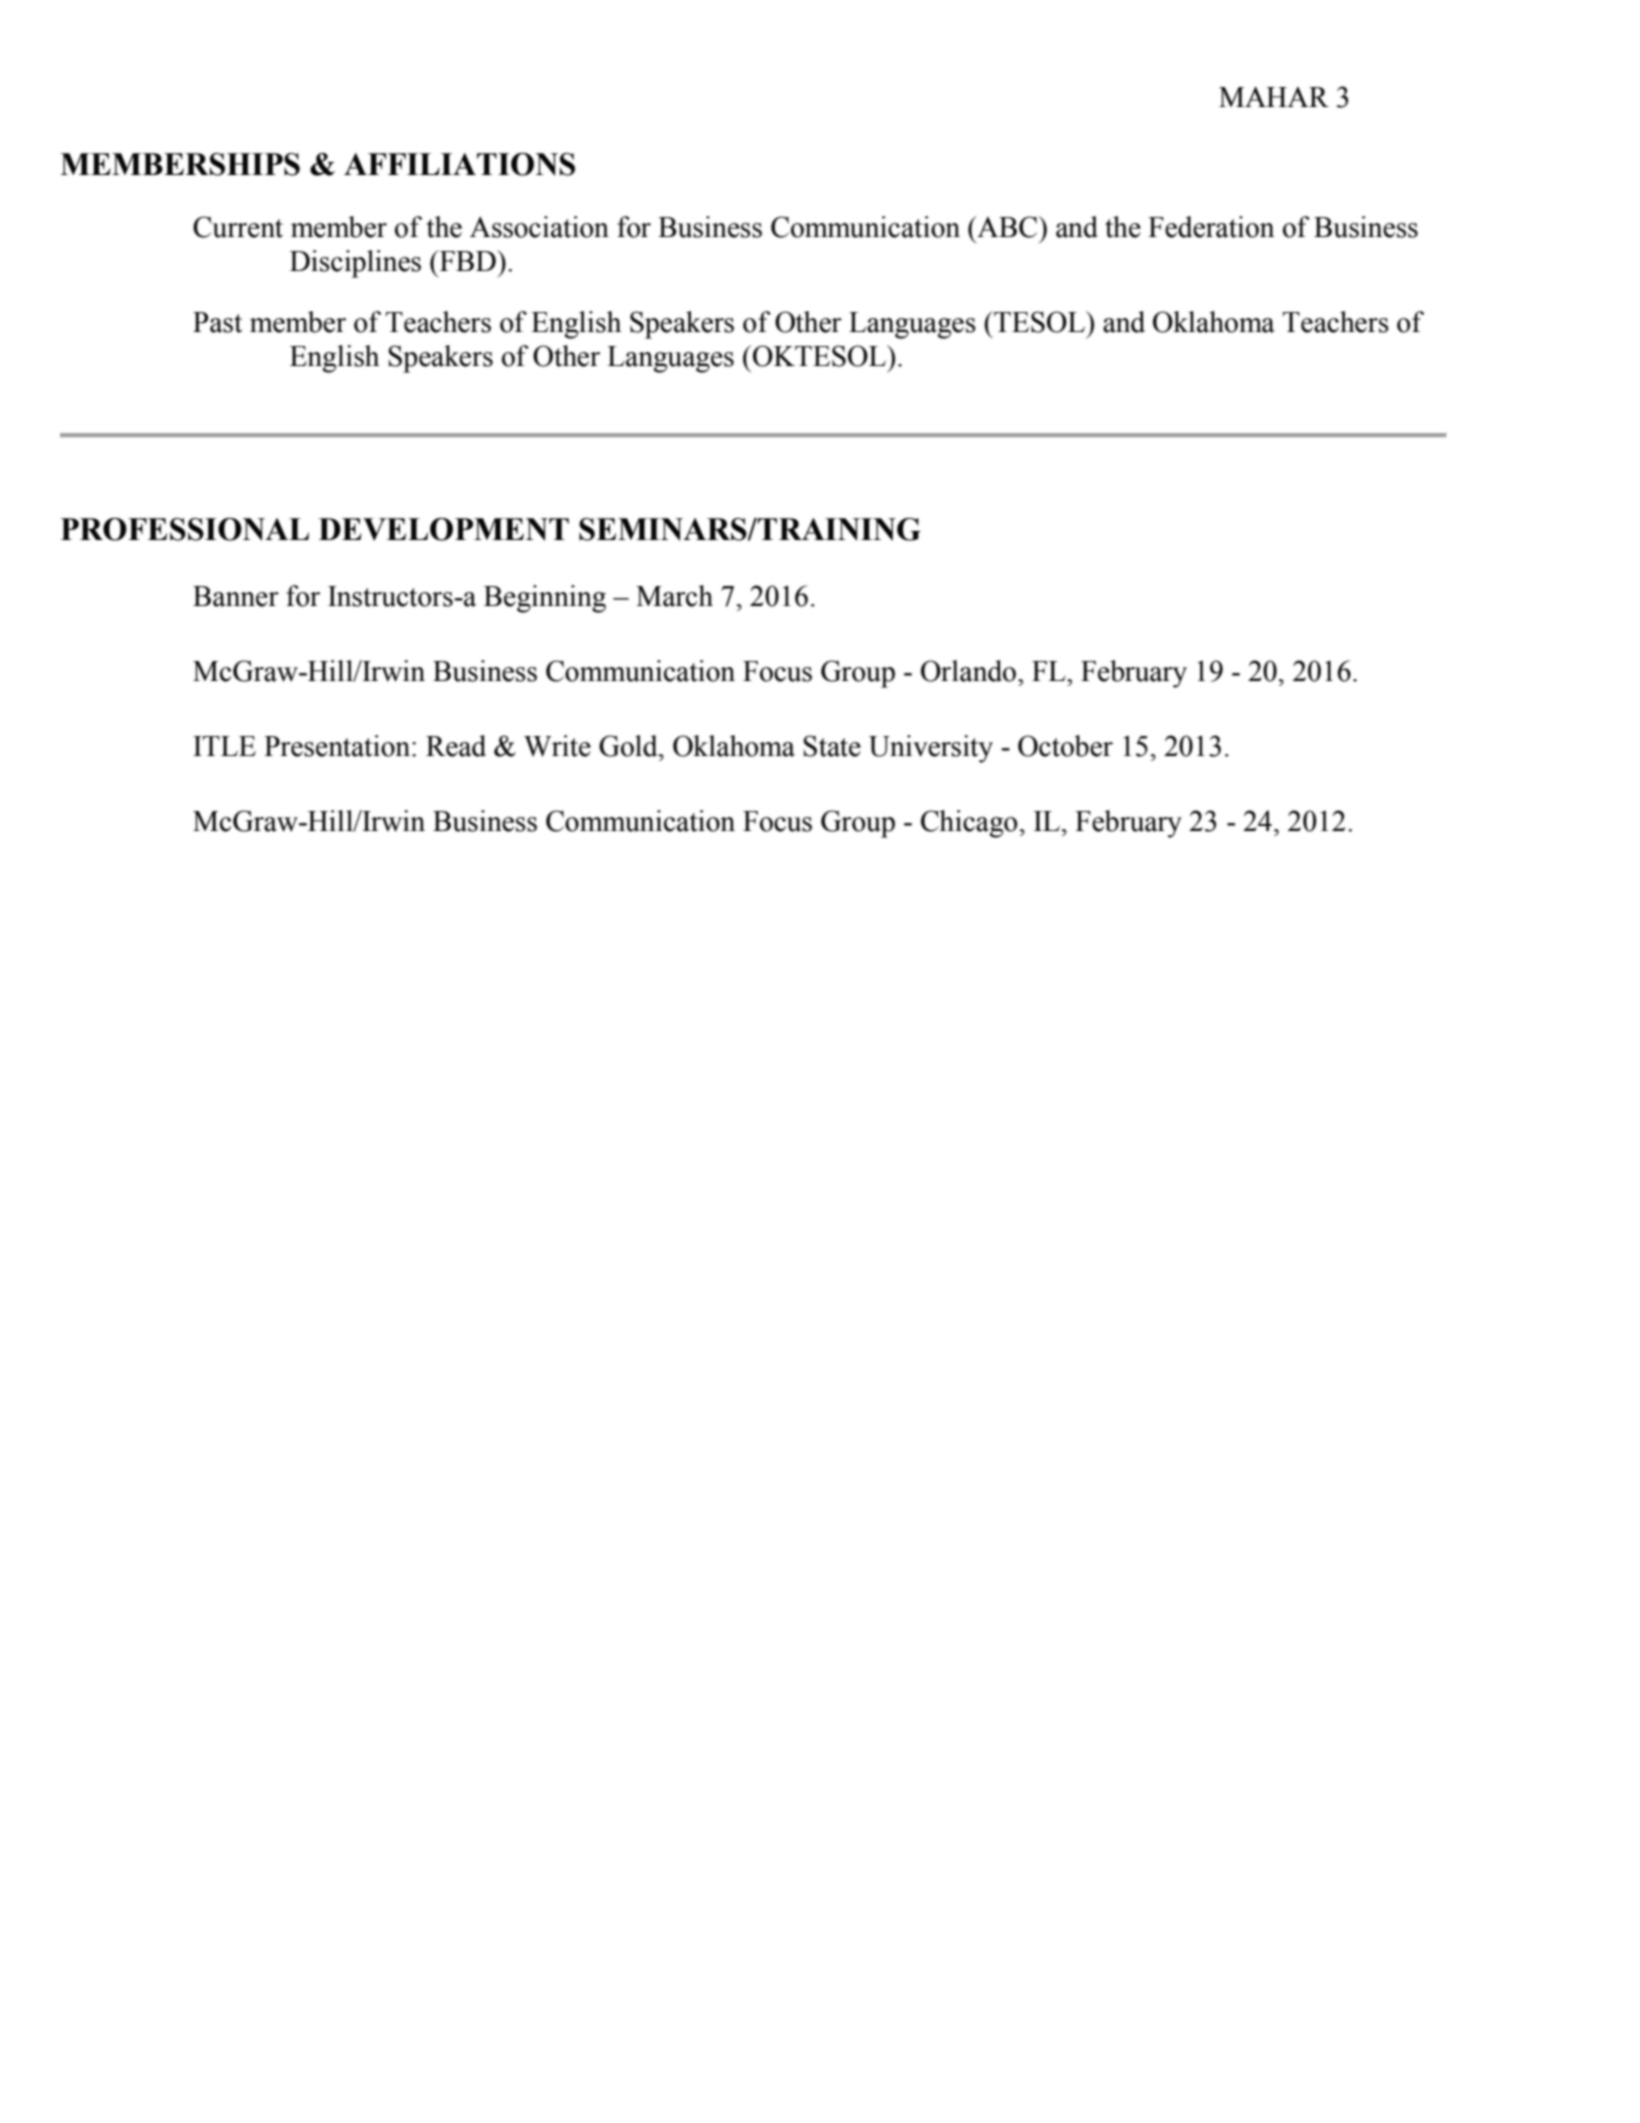 This document has width=1640, height=2123. I want to click on Presentation, so click(338, 746).
